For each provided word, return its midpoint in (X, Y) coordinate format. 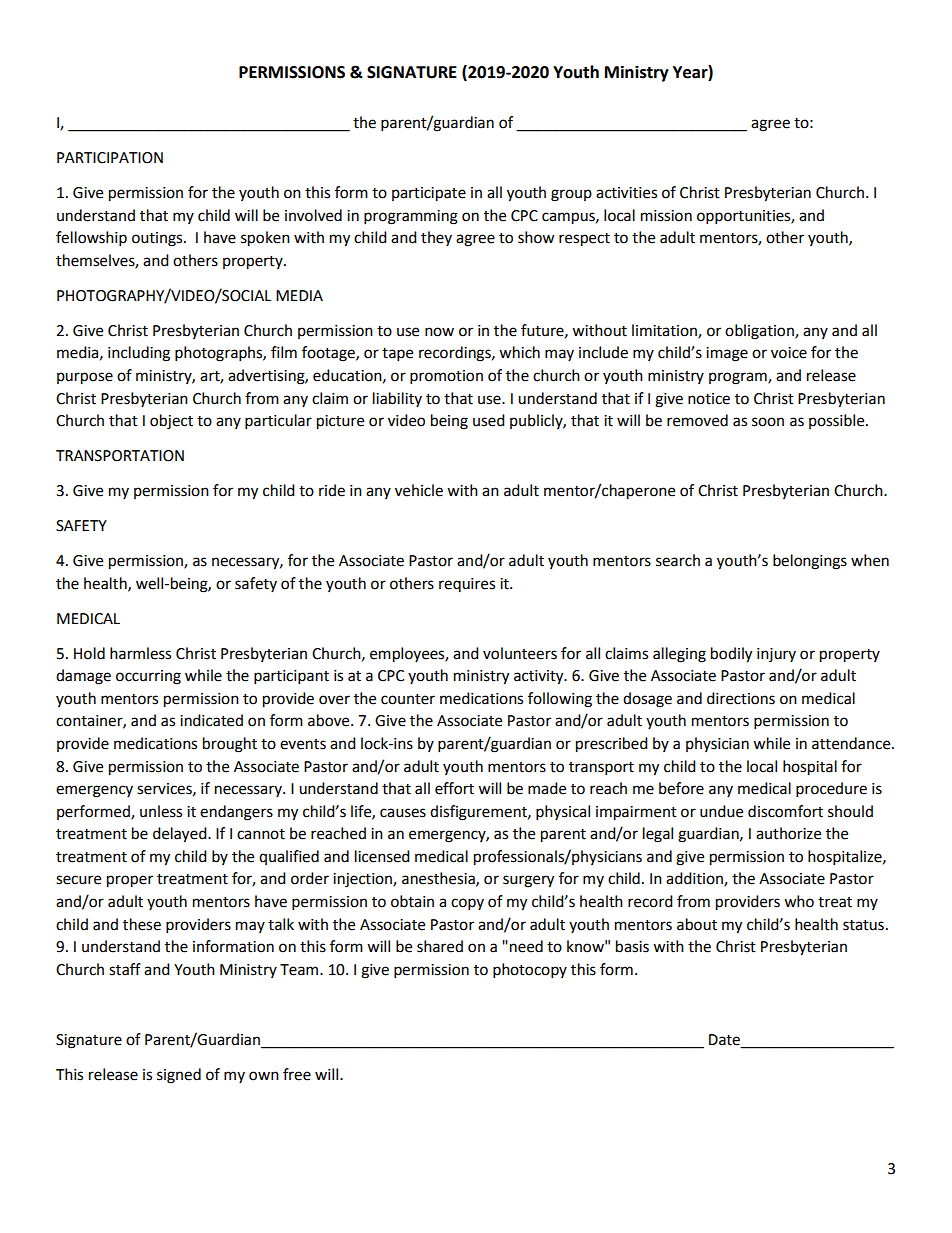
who (799, 901)
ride (332, 490)
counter (408, 699)
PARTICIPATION (110, 158)
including (139, 354)
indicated (211, 720)
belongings (810, 562)
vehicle (419, 490)
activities (626, 193)
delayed (181, 835)
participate (429, 194)
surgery (528, 881)
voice (789, 353)
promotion (446, 377)
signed (179, 1076)
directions (741, 698)
